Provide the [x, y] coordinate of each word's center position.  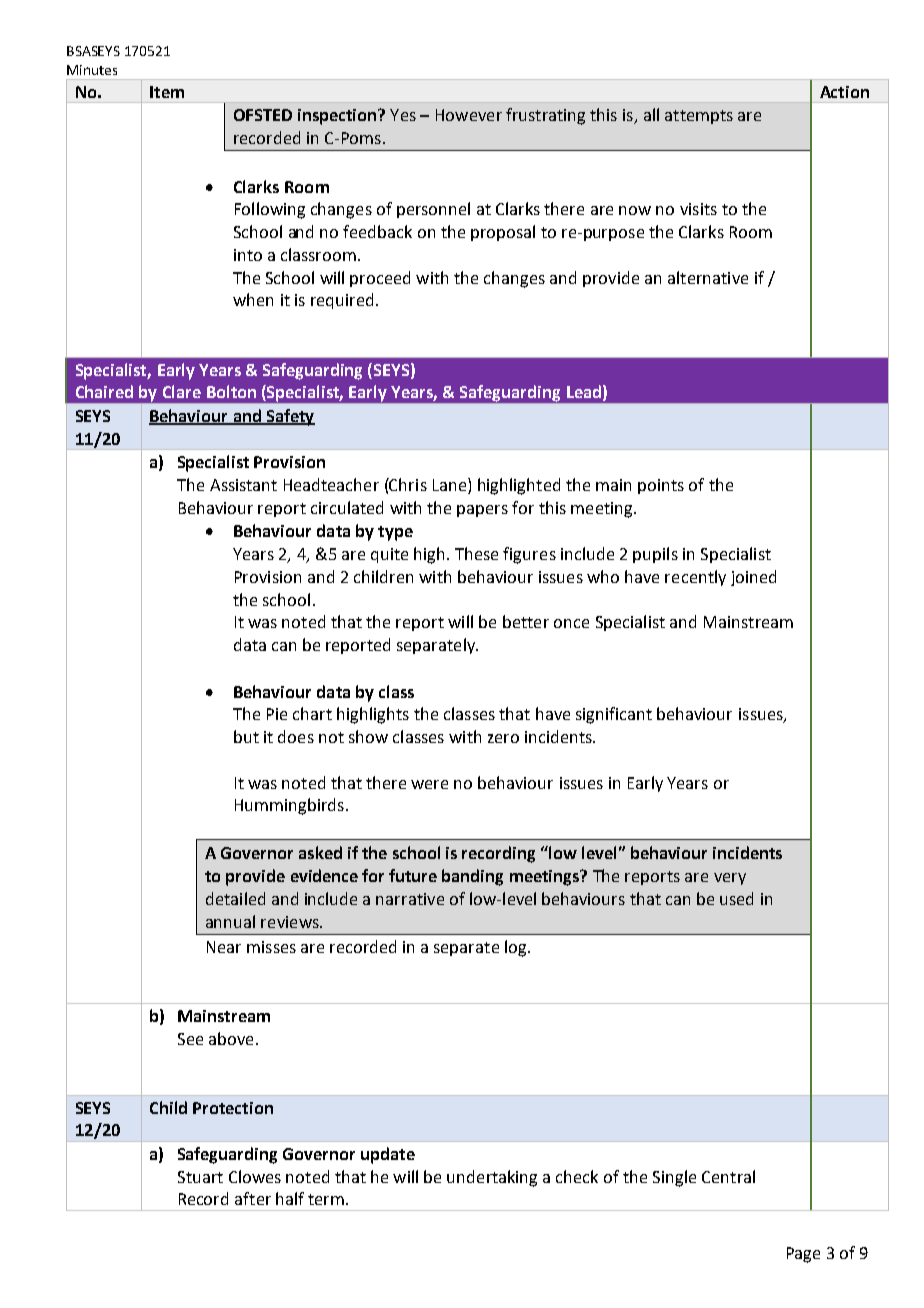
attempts [699, 117]
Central [728, 1176]
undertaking [492, 1178]
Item [167, 92]
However [469, 115]
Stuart [200, 1177]
